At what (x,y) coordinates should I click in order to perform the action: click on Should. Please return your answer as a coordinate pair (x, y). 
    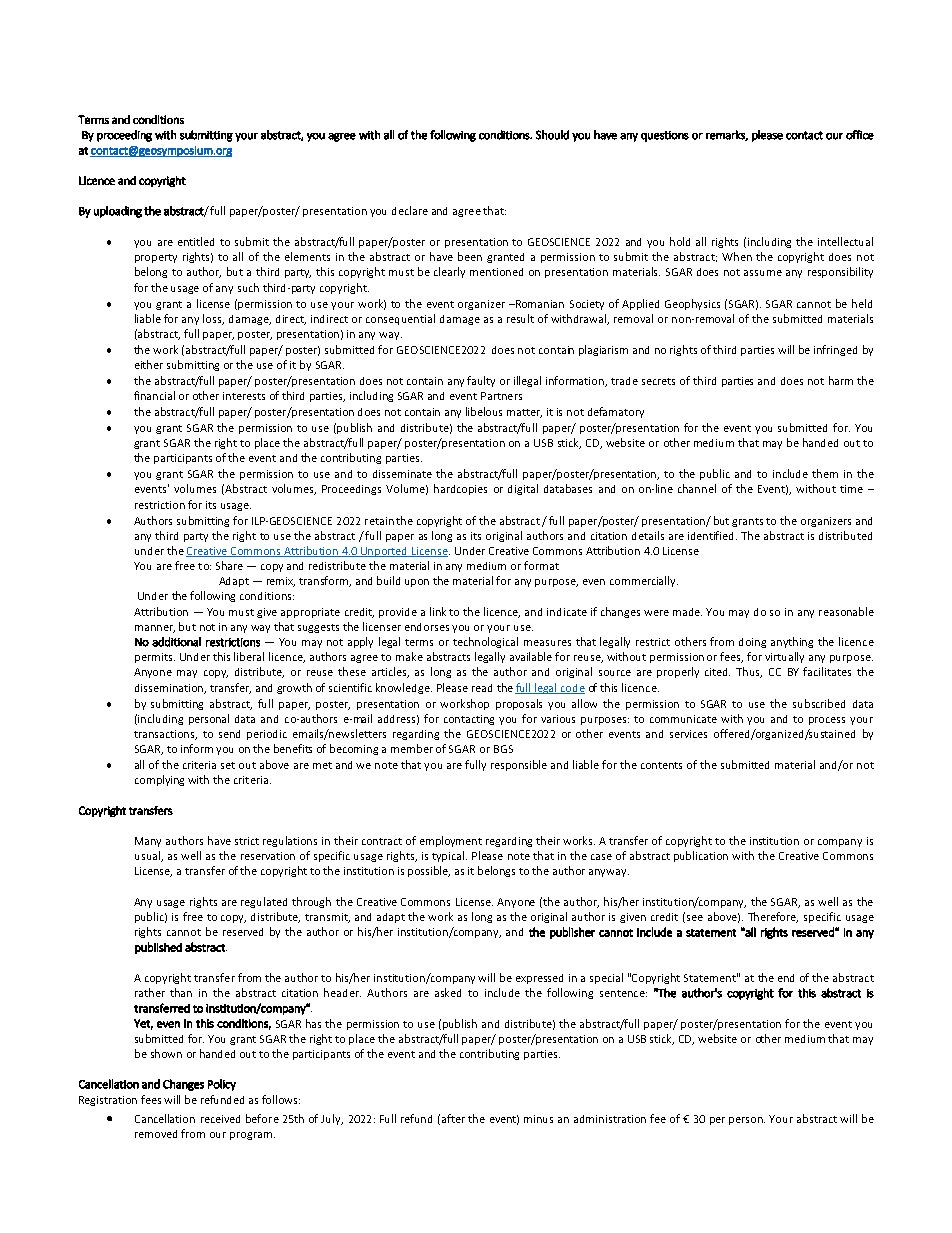
    Looking at the image, I should click on (552, 135).
